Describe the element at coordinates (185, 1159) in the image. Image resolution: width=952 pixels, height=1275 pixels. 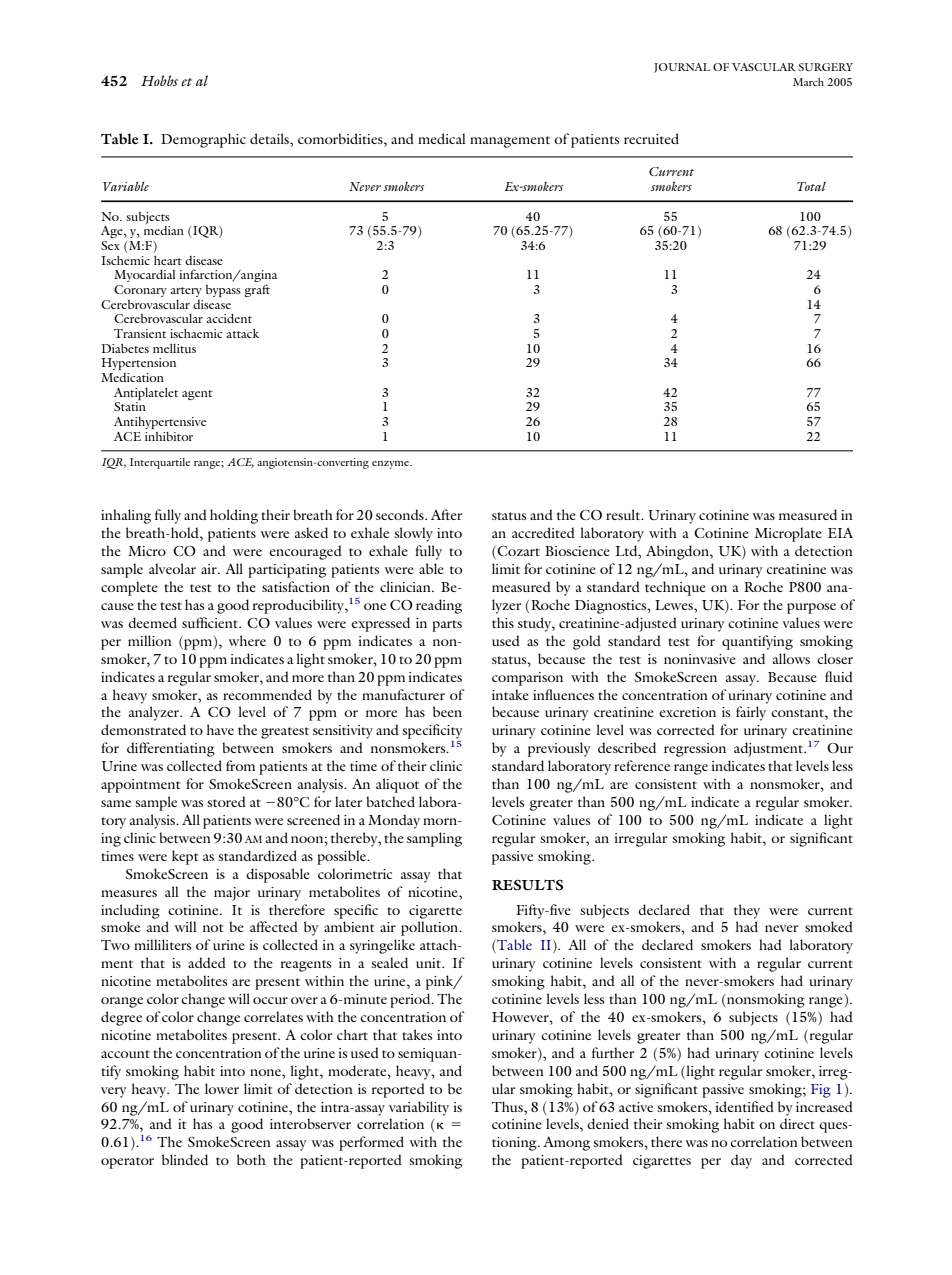
I see `blinded` at that location.
